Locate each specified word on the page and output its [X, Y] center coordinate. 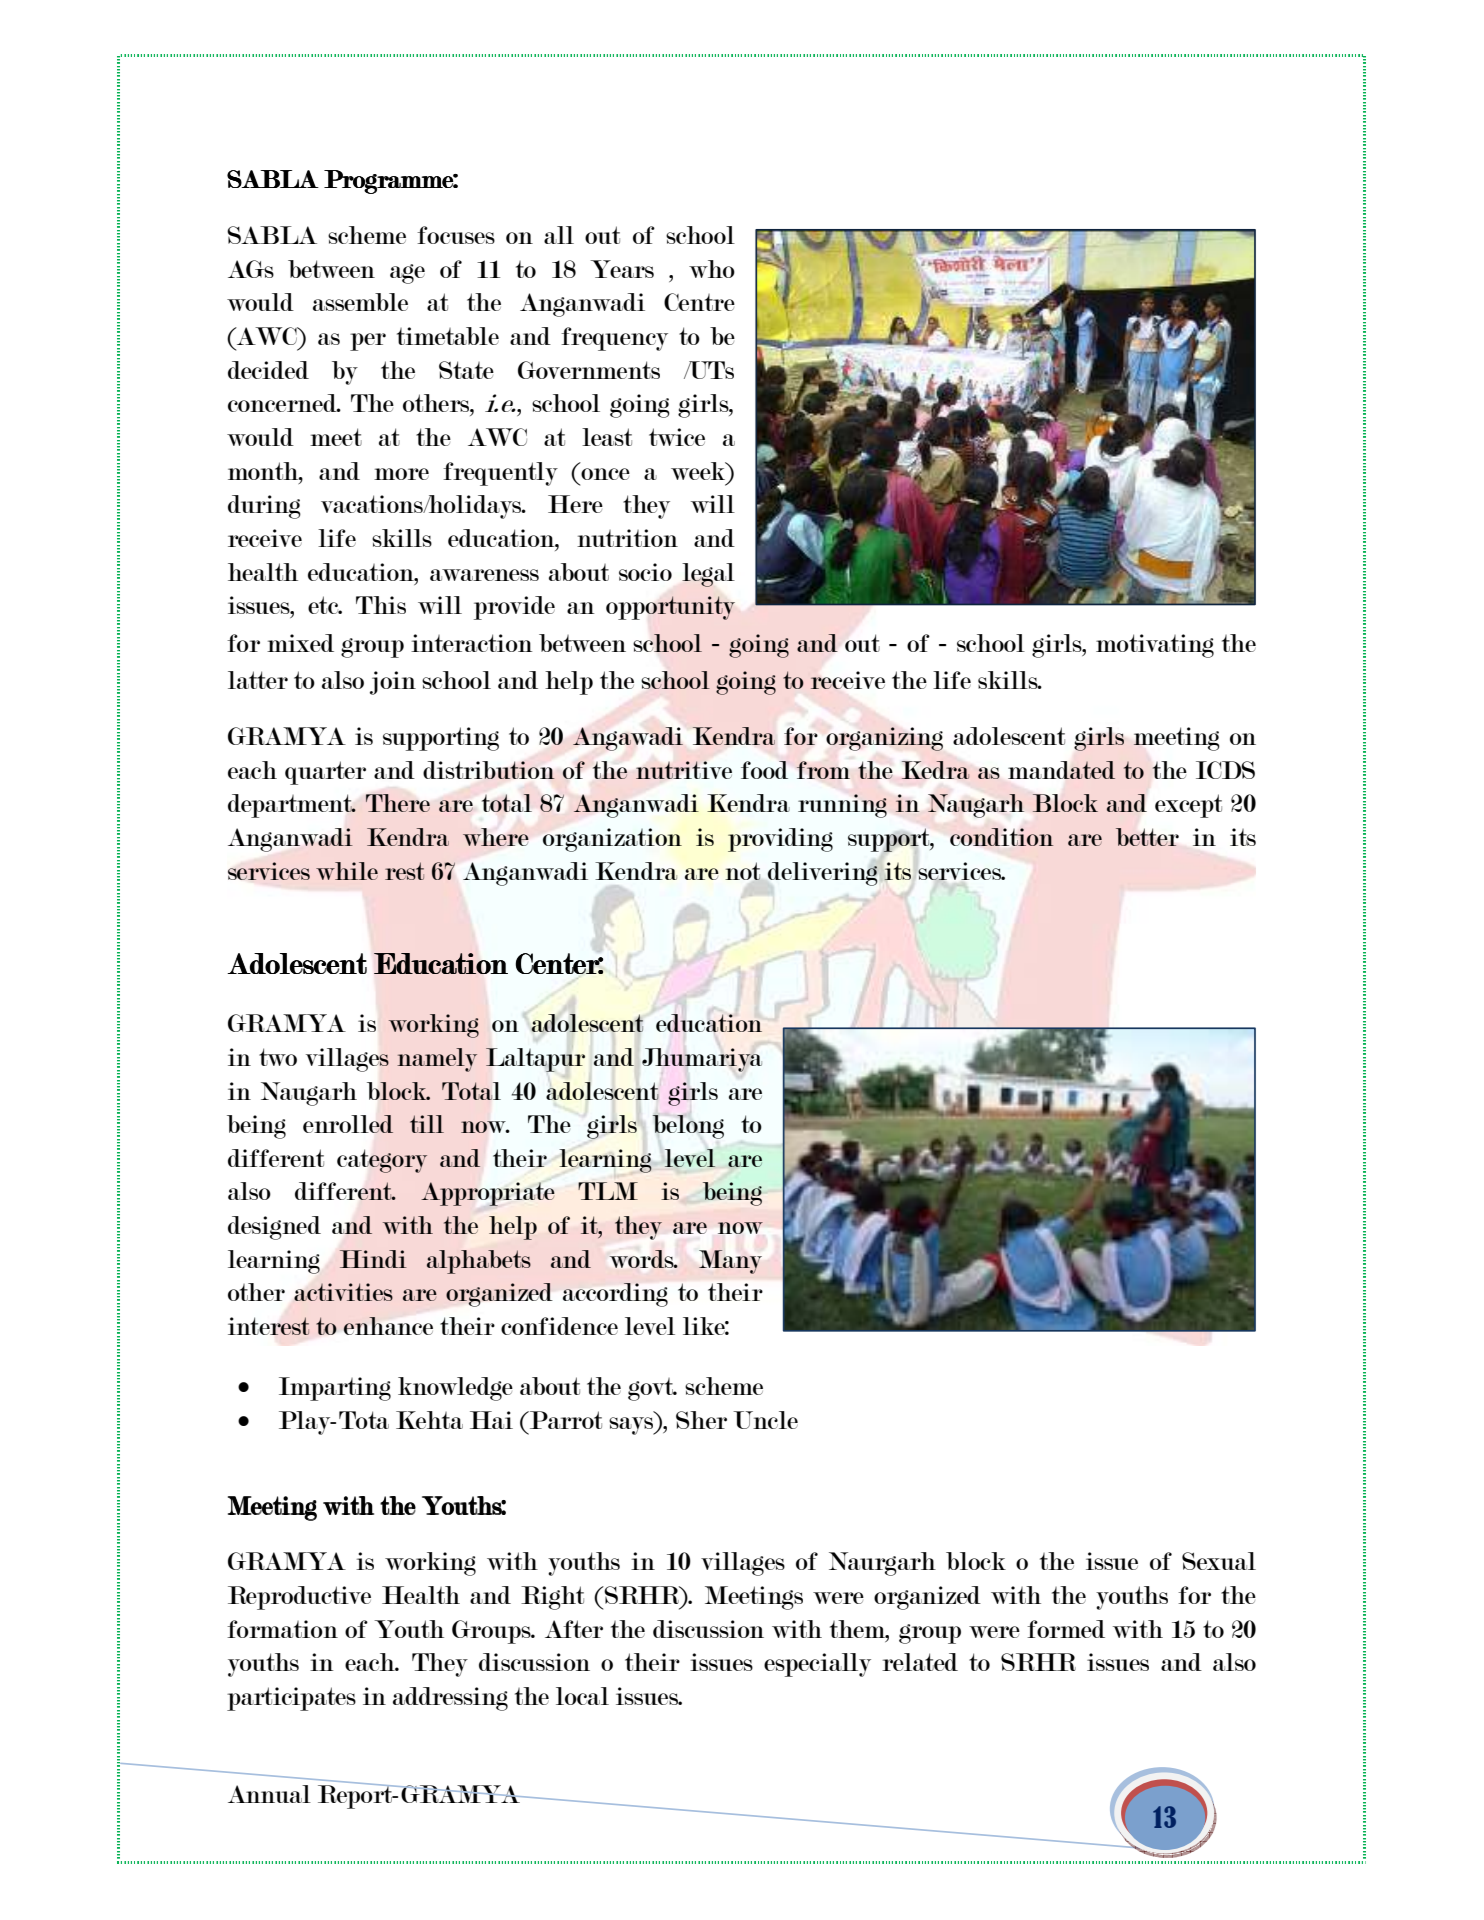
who [712, 269]
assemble [360, 302]
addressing [450, 1699]
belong [688, 1127]
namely [437, 1060]
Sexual [1219, 1561]
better [1147, 837]
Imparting [335, 1389]
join [393, 683]
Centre [699, 302]
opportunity [670, 608]
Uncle [765, 1420]
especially [817, 1665]
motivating [1155, 646]
